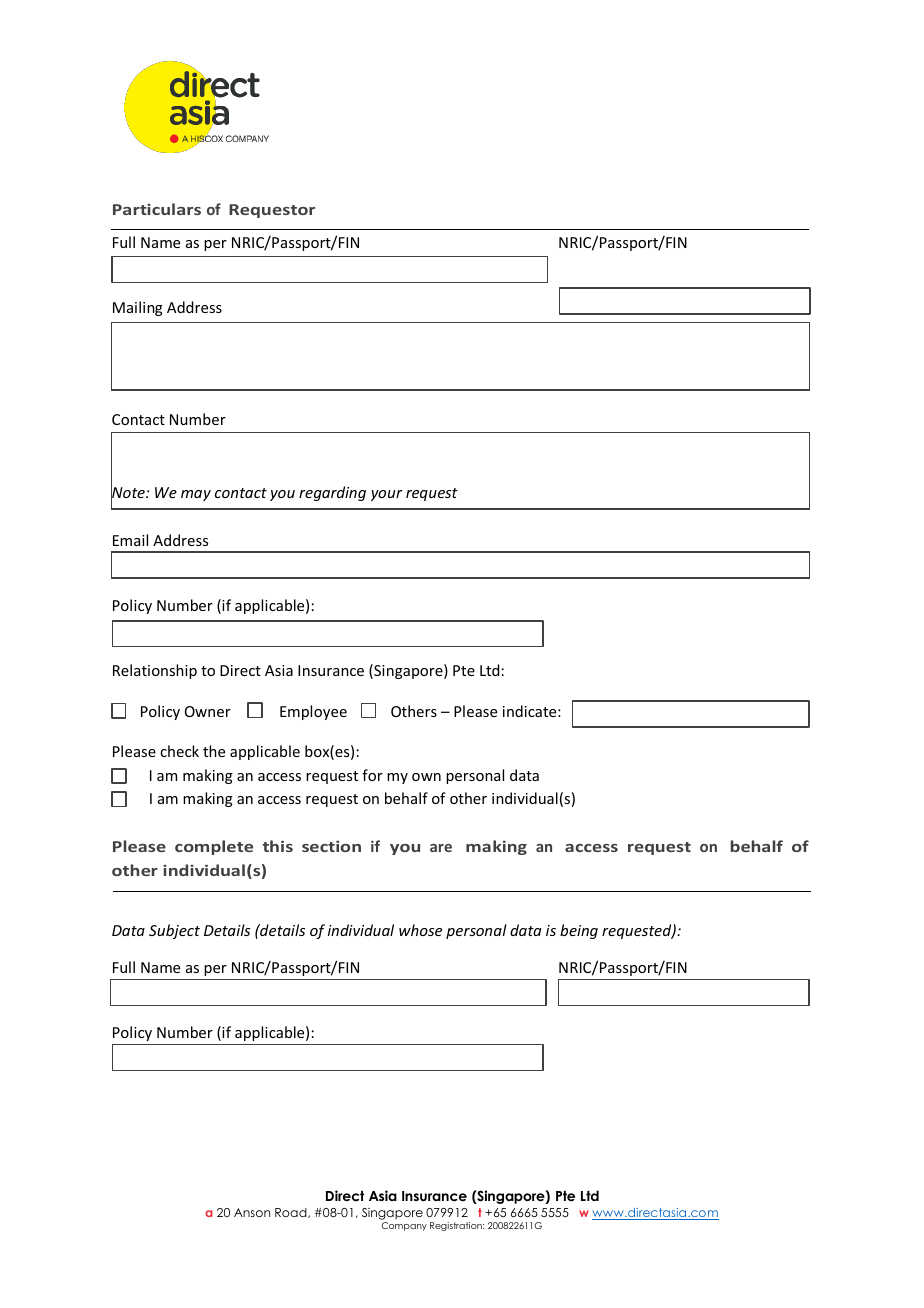  What do you see at coordinates (404, 1226) in the screenshot?
I see `Company` at bounding box center [404, 1226].
